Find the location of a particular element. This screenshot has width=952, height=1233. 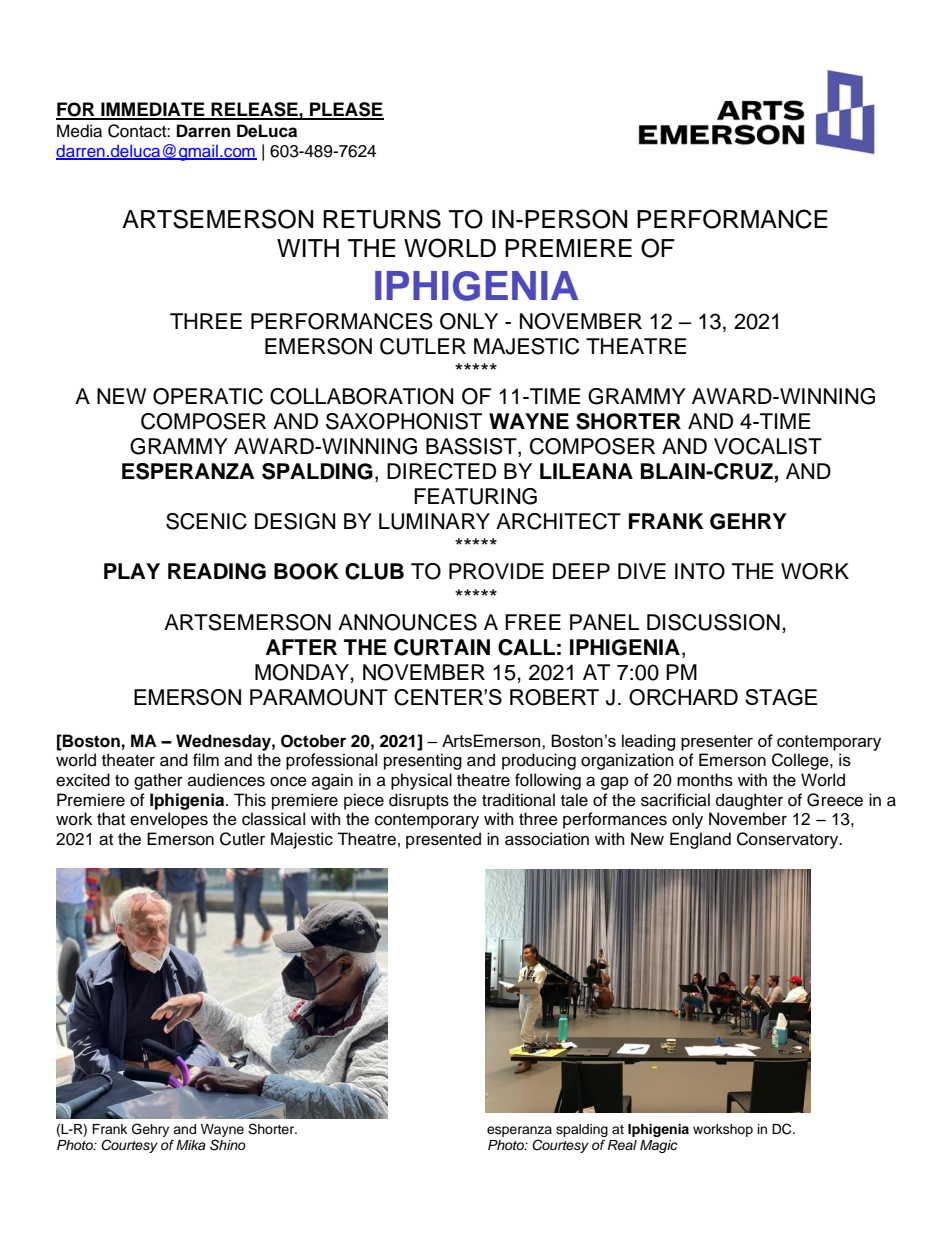

VOCALIST is located at coordinates (768, 446).
